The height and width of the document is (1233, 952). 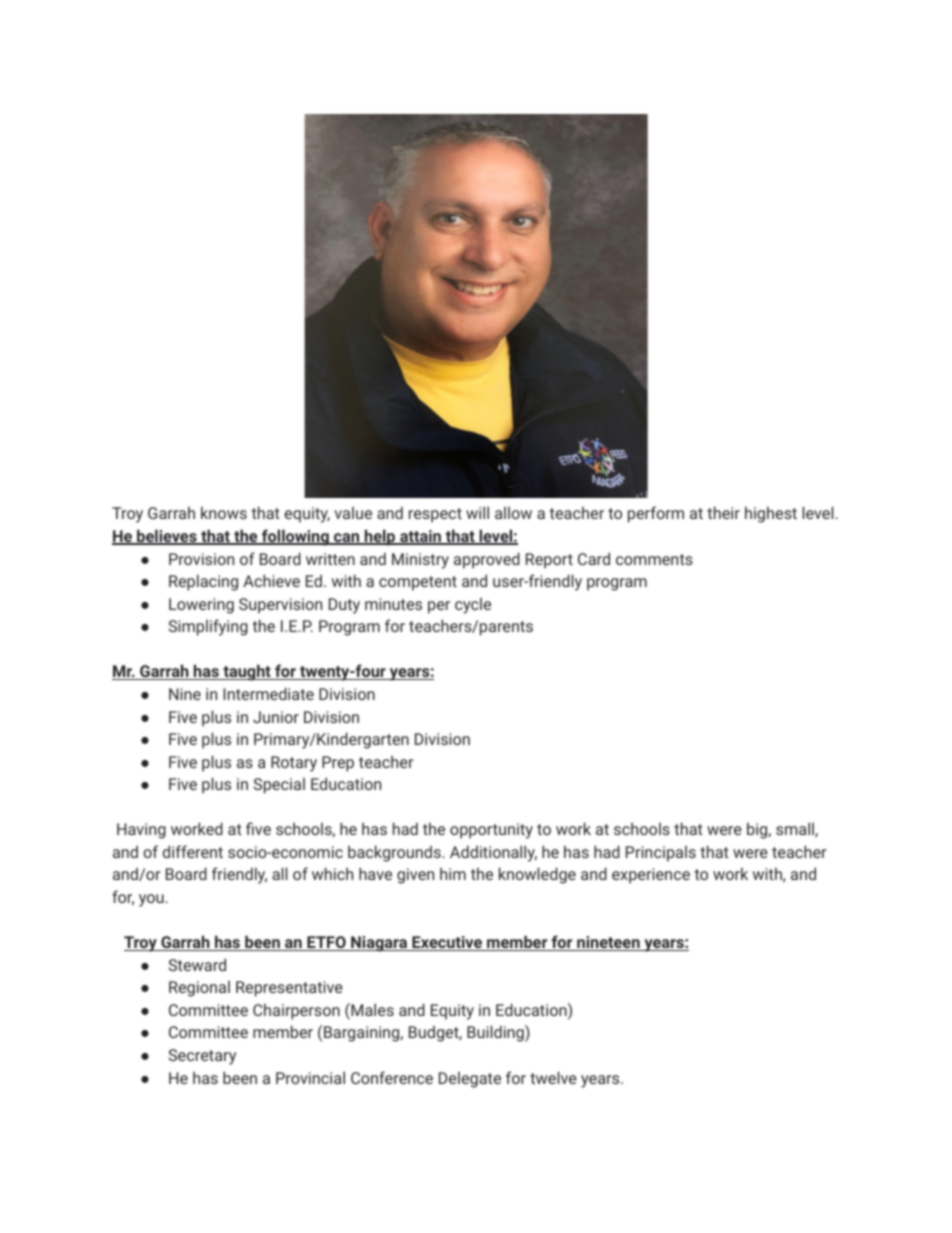 What do you see at coordinates (470, 1080) in the document?
I see `Delegate` at bounding box center [470, 1080].
